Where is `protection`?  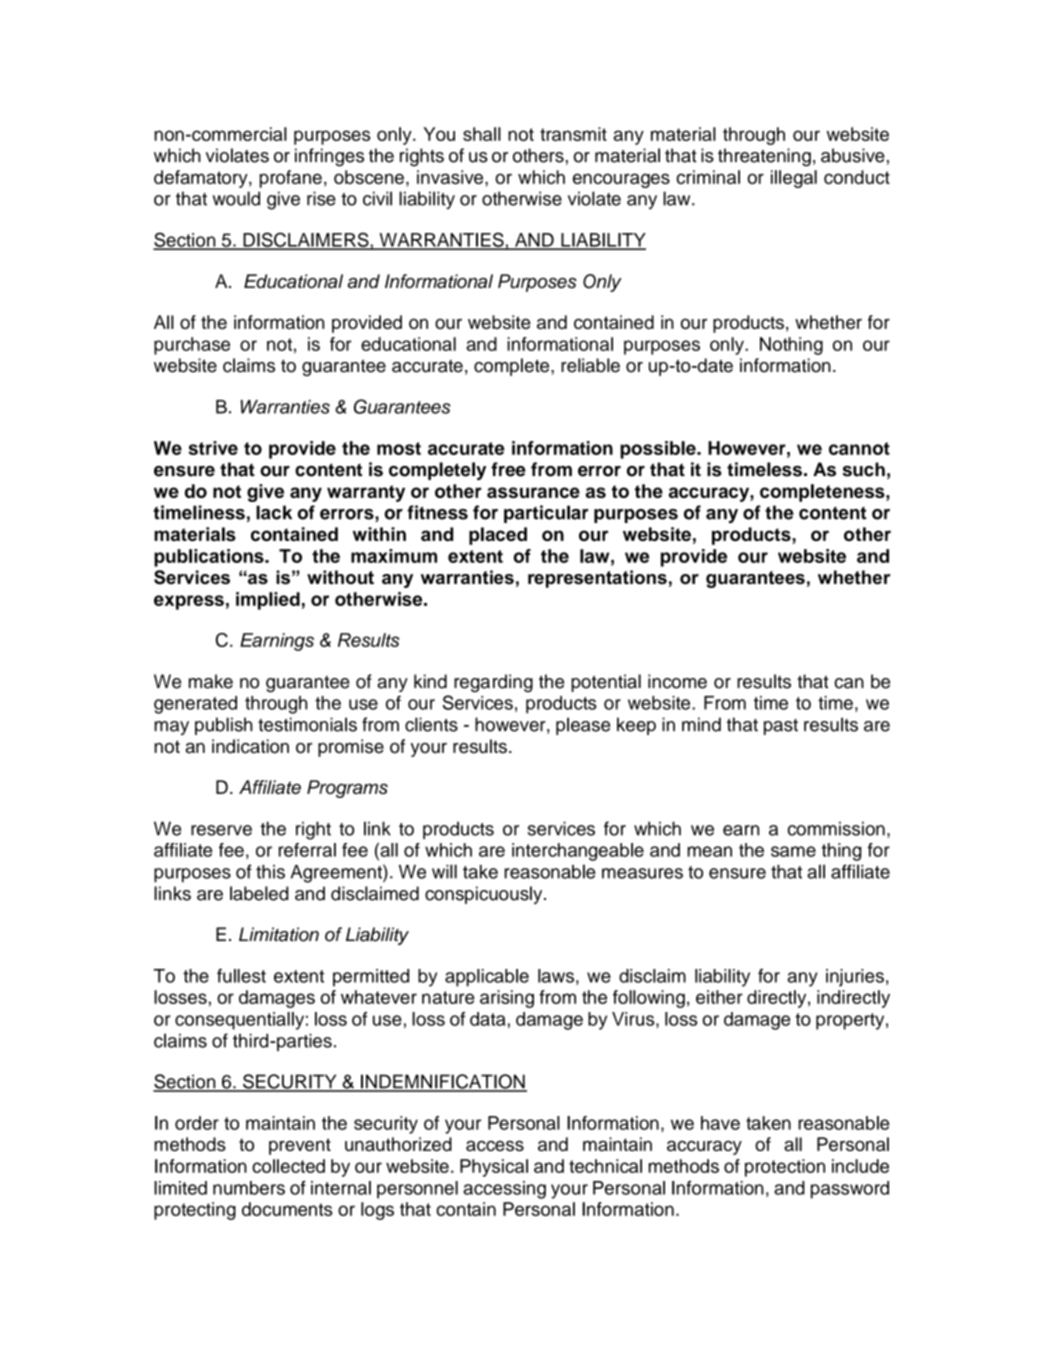
protection is located at coordinates (785, 1168).
